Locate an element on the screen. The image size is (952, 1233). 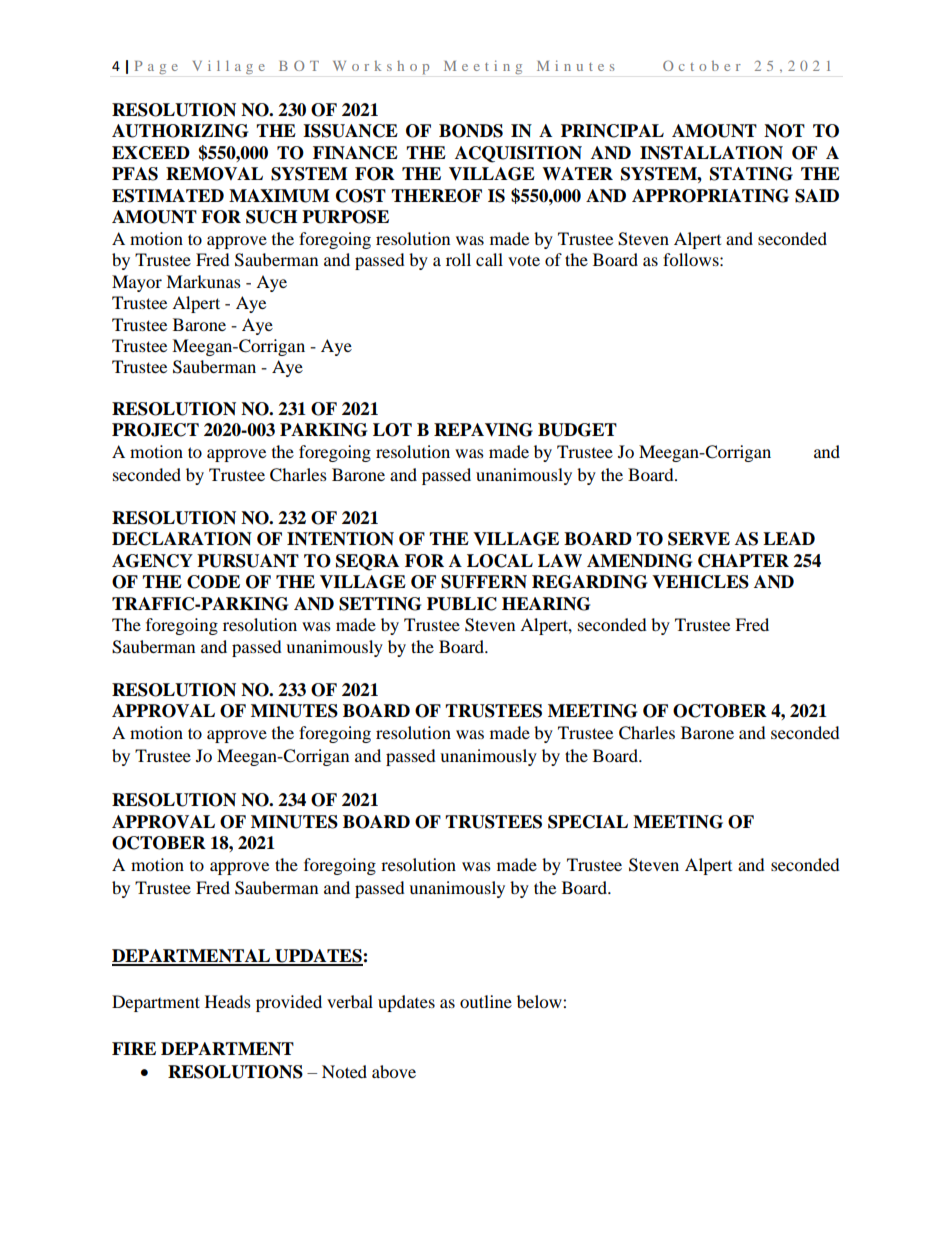
below is located at coordinates (540, 1001).
